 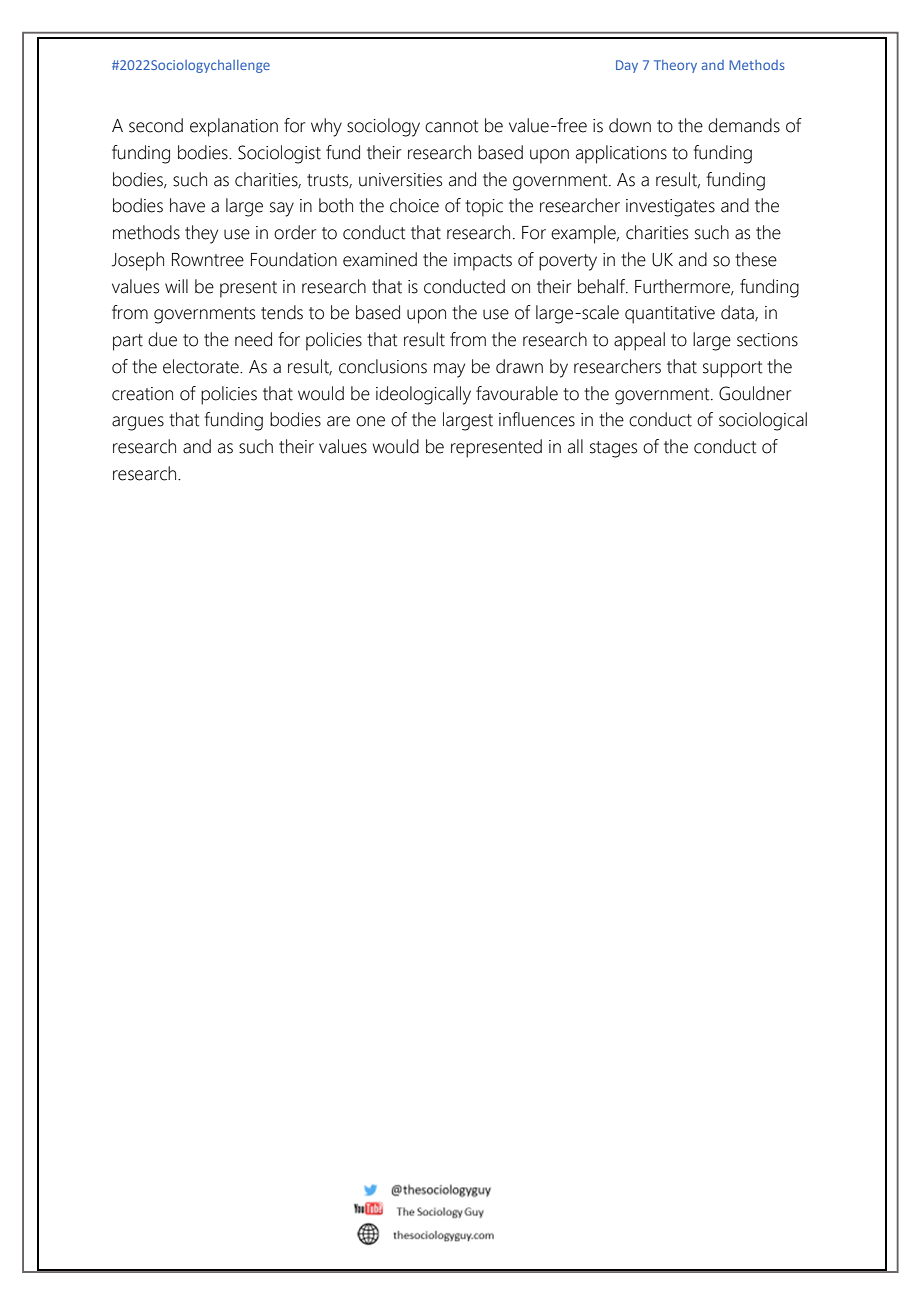 What do you see at coordinates (675, 66) in the screenshot?
I see `Theory` at bounding box center [675, 66].
